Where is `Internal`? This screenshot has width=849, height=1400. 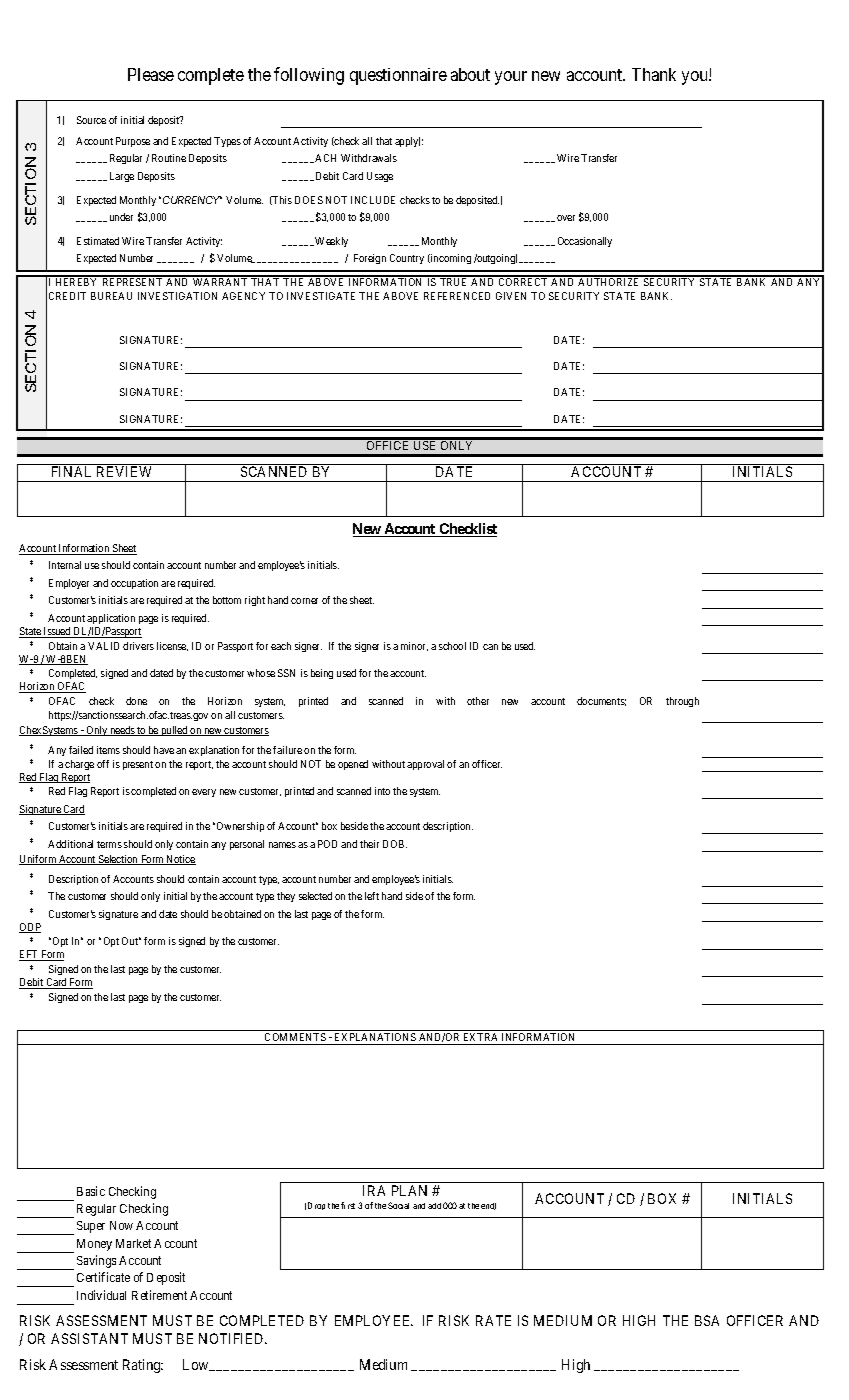 Internal is located at coordinates (65, 565).
